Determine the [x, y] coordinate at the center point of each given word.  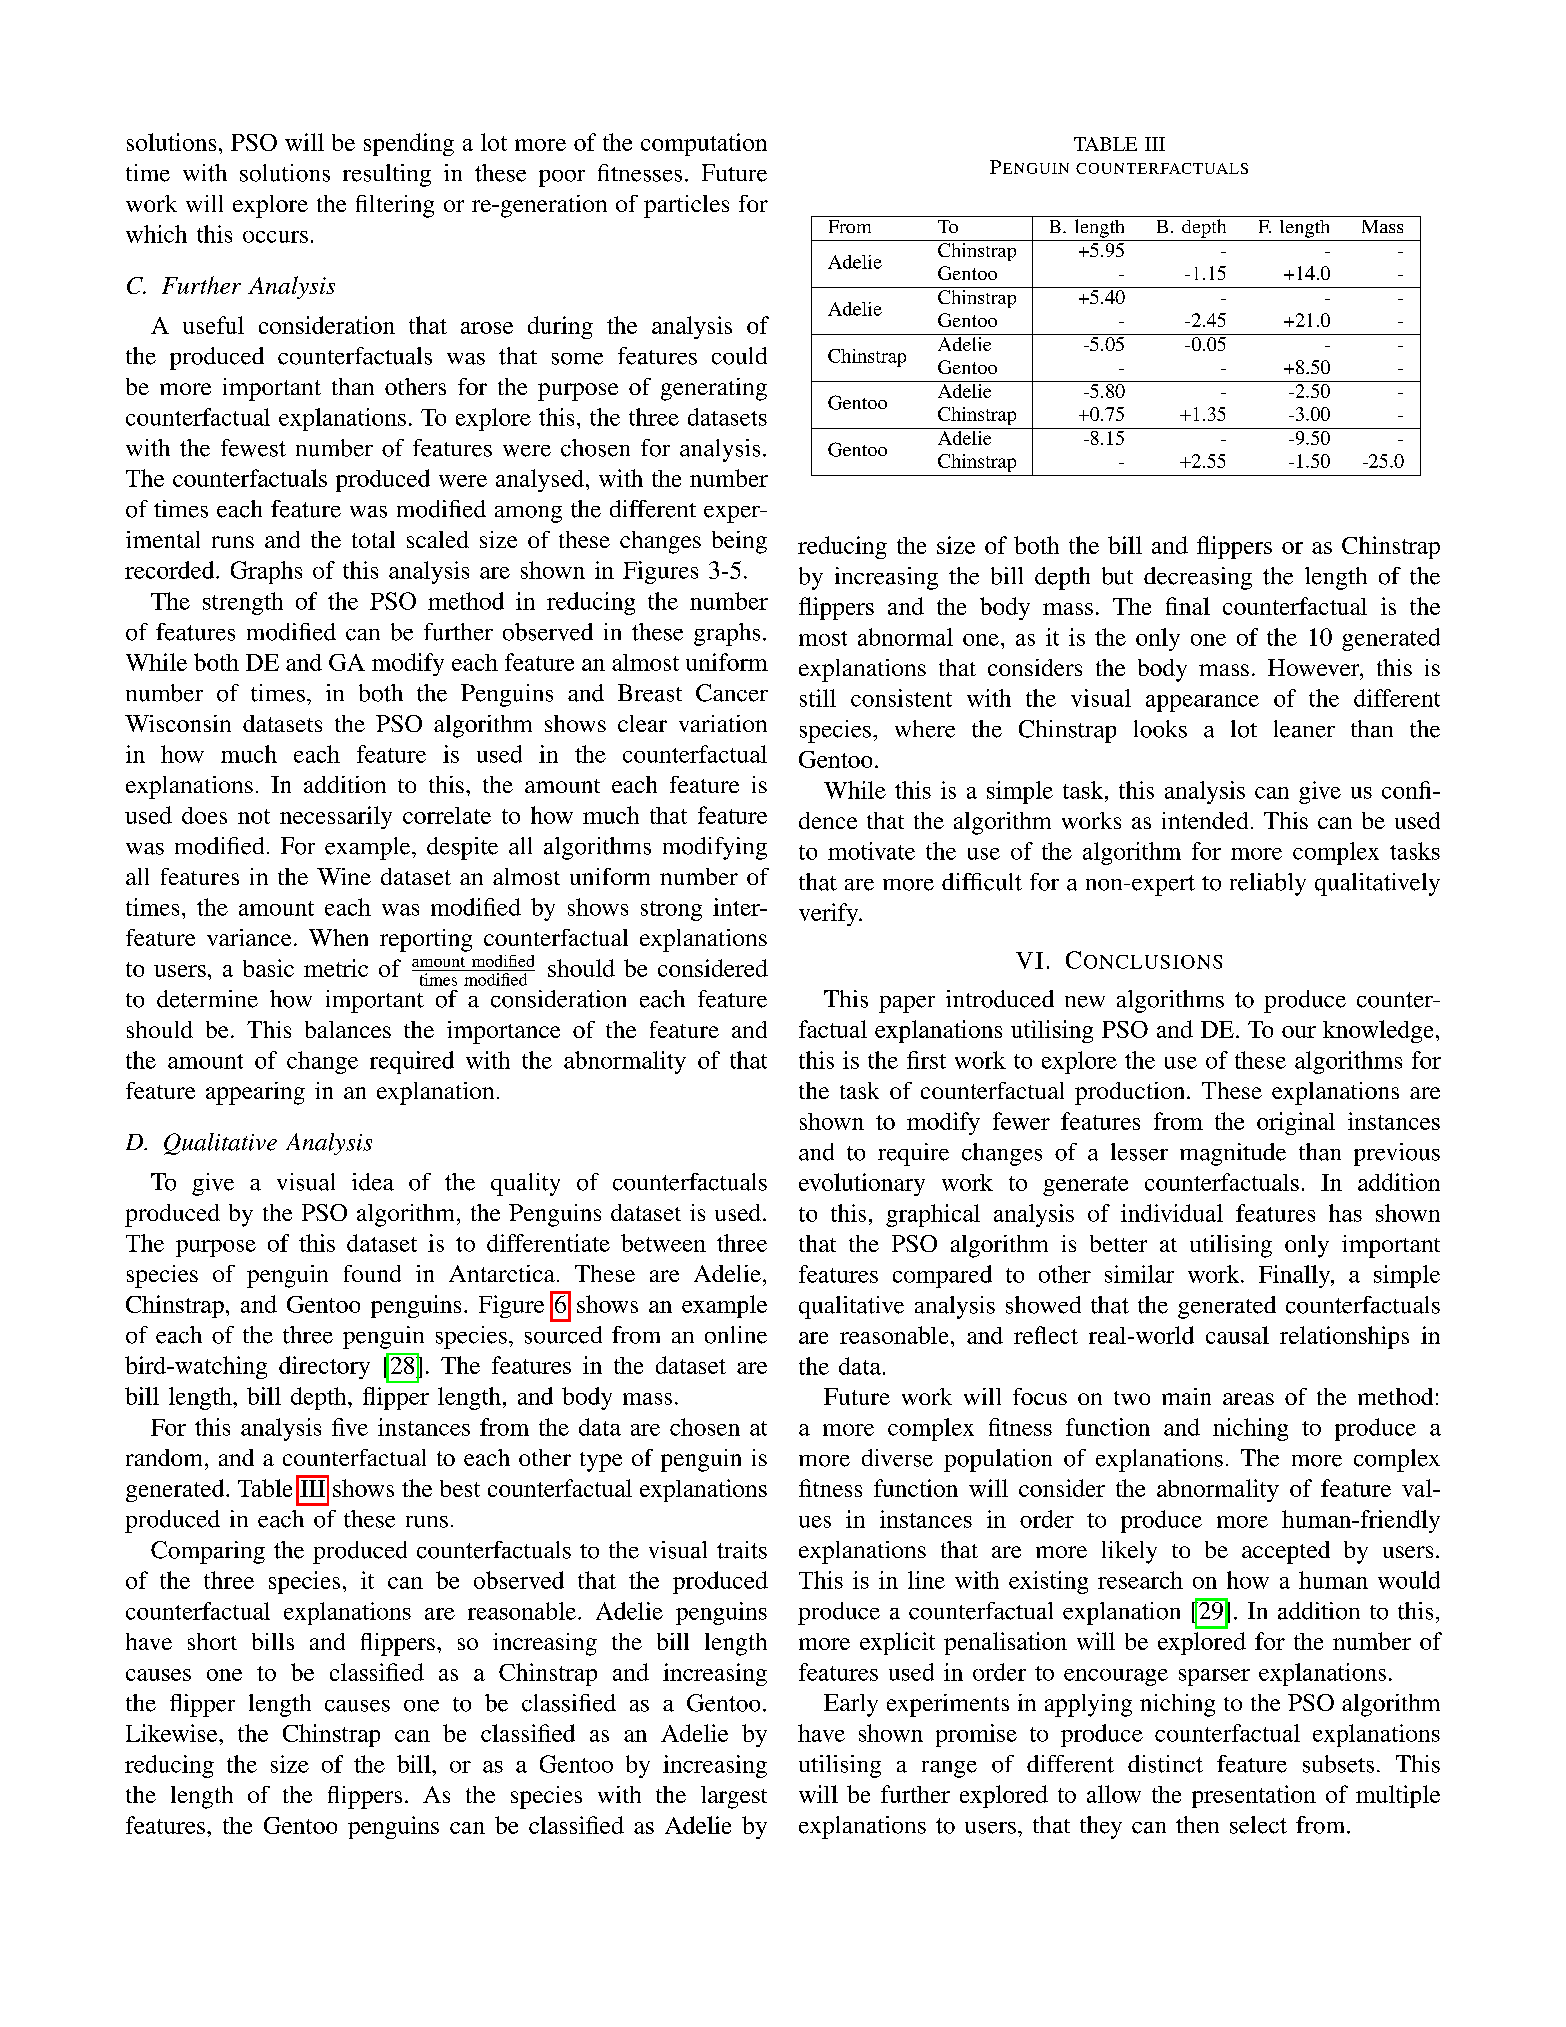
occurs [275, 237]
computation [704, 144]
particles [686, 206]
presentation [1254, 1796]
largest [734, 1797]
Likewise [173, 1733]
